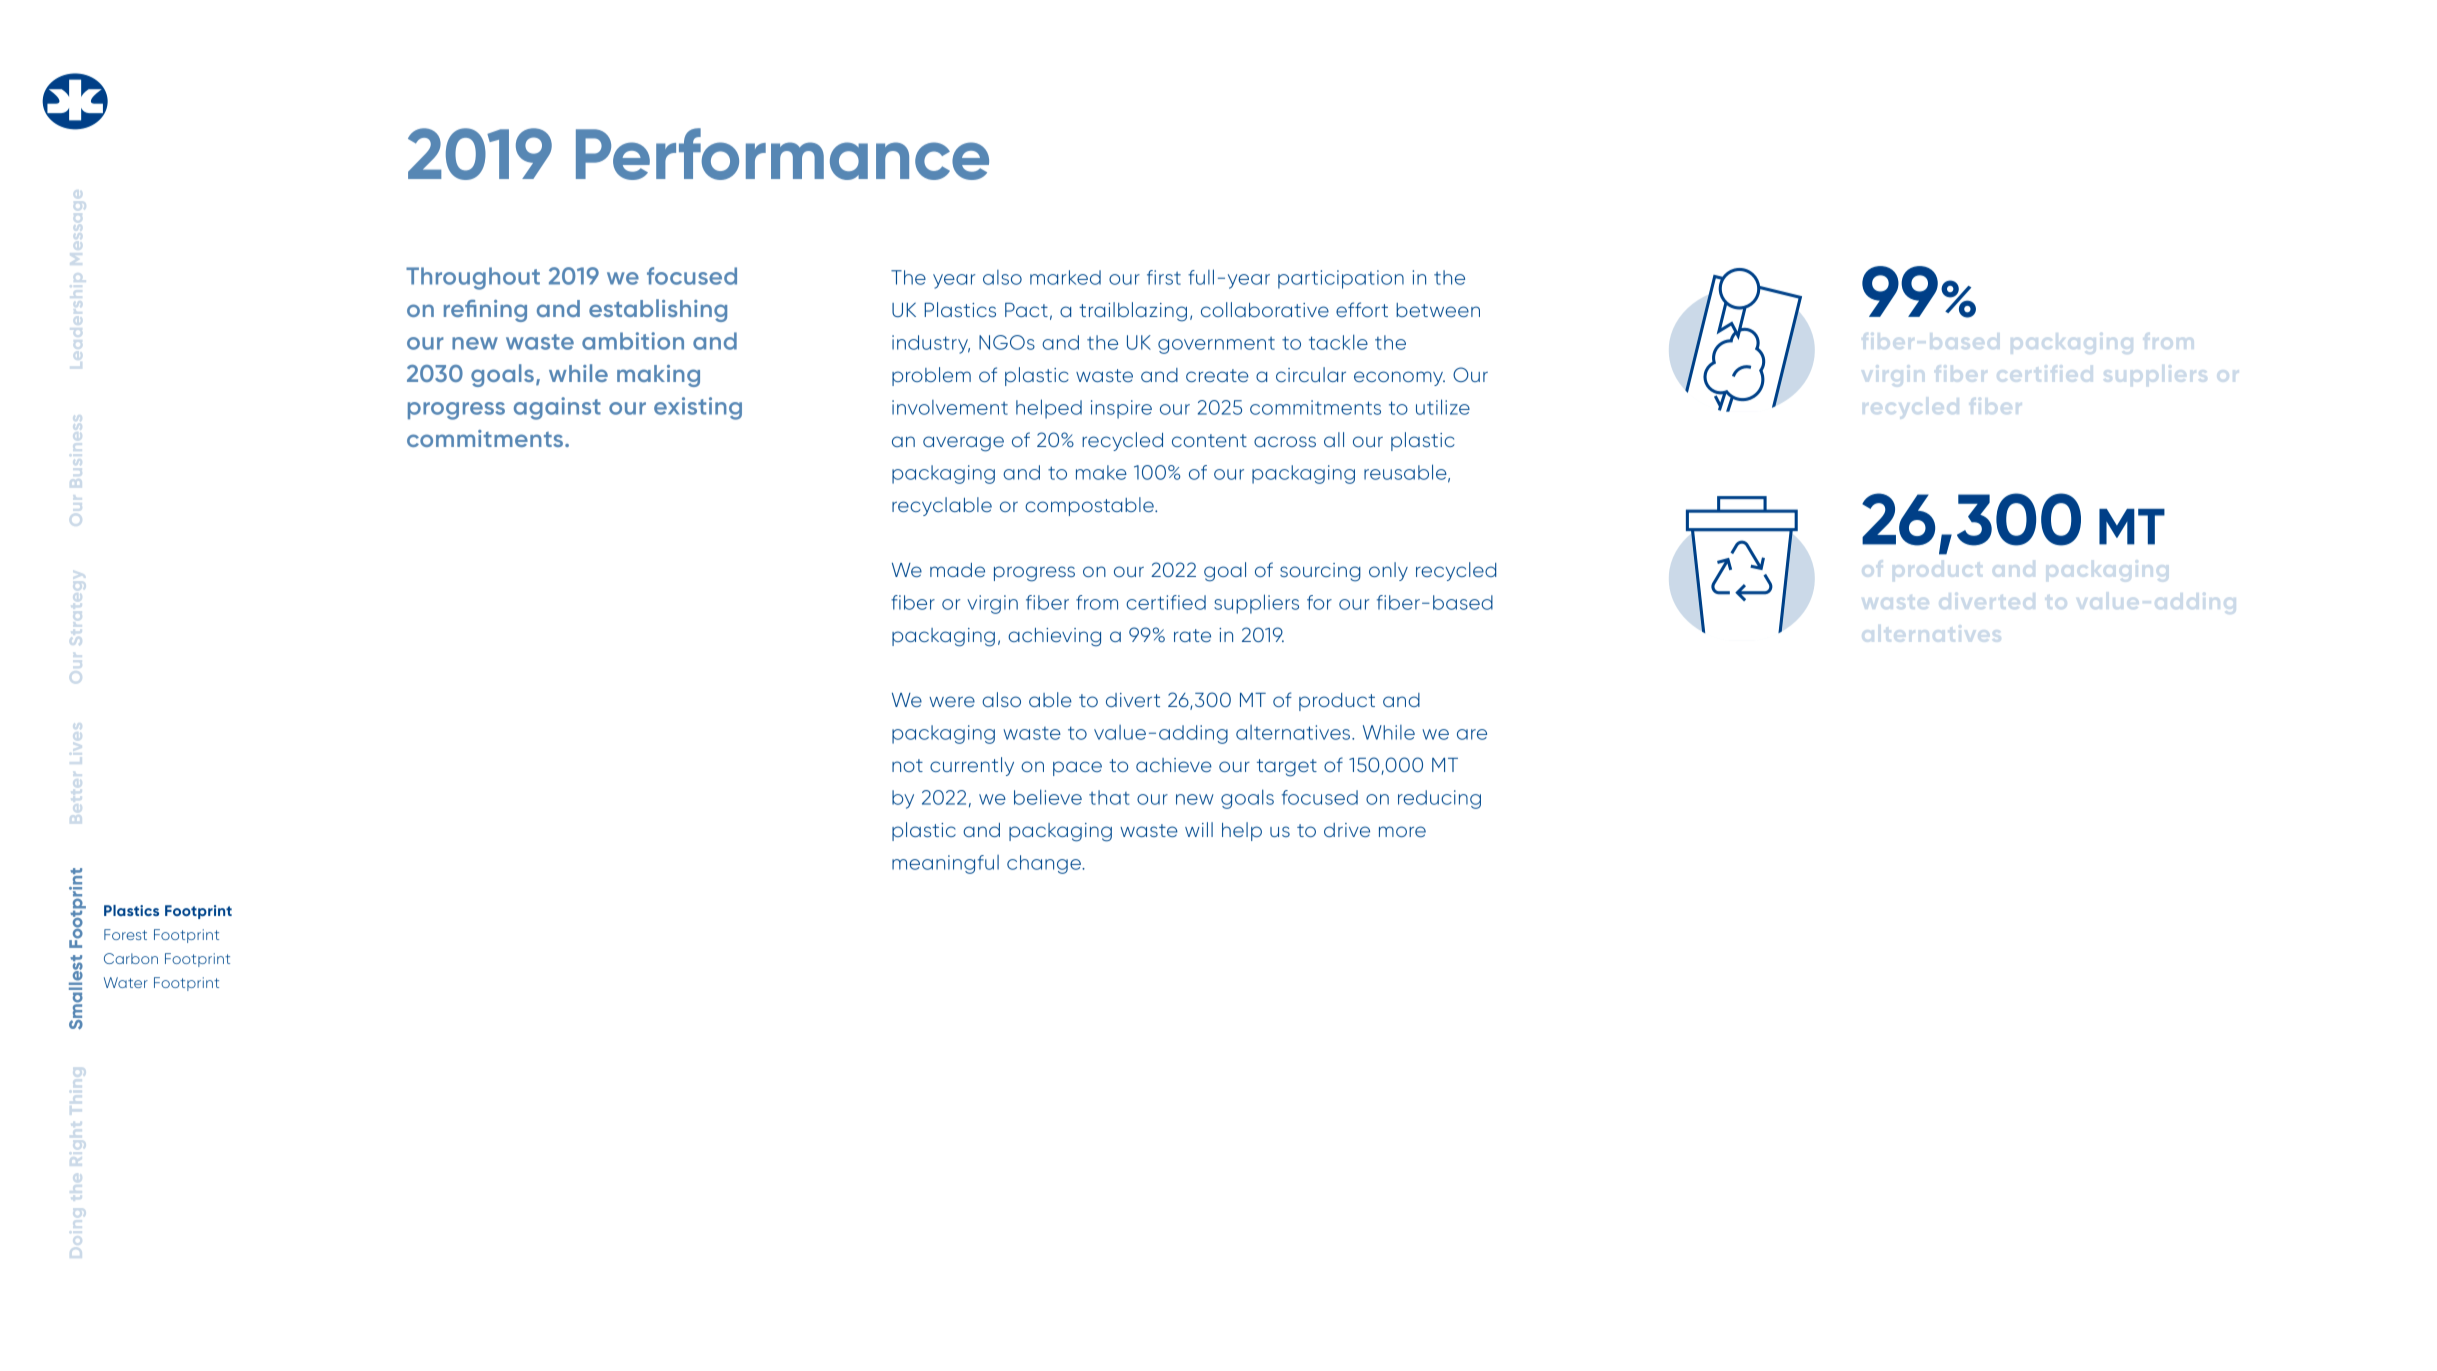 Image resolution: width=2437 pixels, height=1371 pixels. I want to click on against, so click(557, 408).
